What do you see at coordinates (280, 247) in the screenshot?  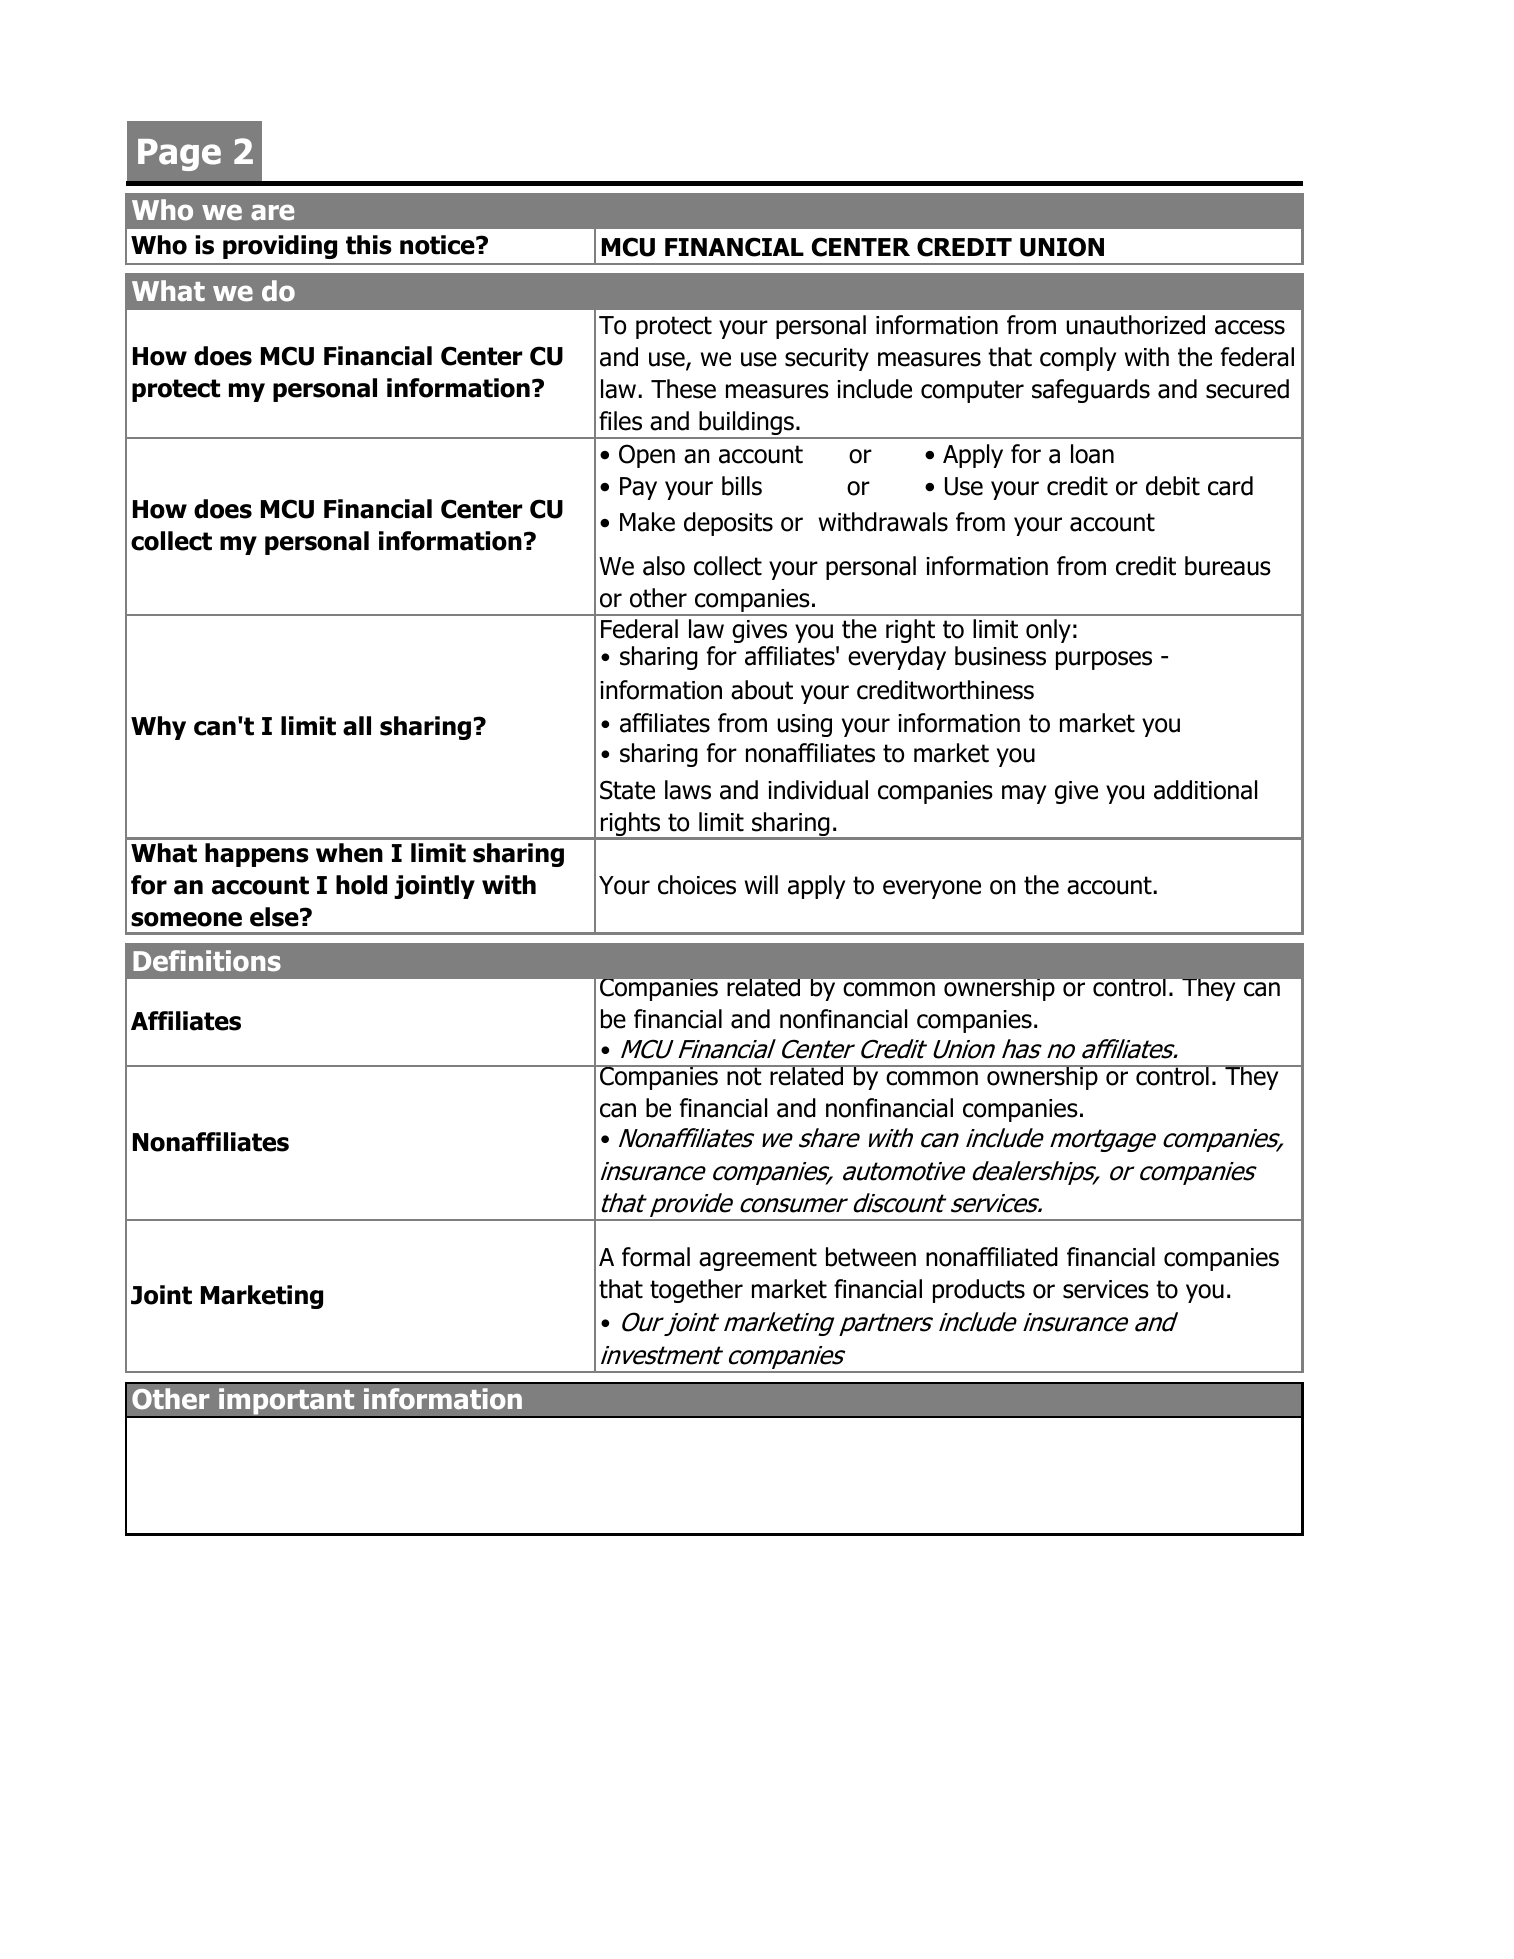 I see `providing` at bounding box center [280, 247].
